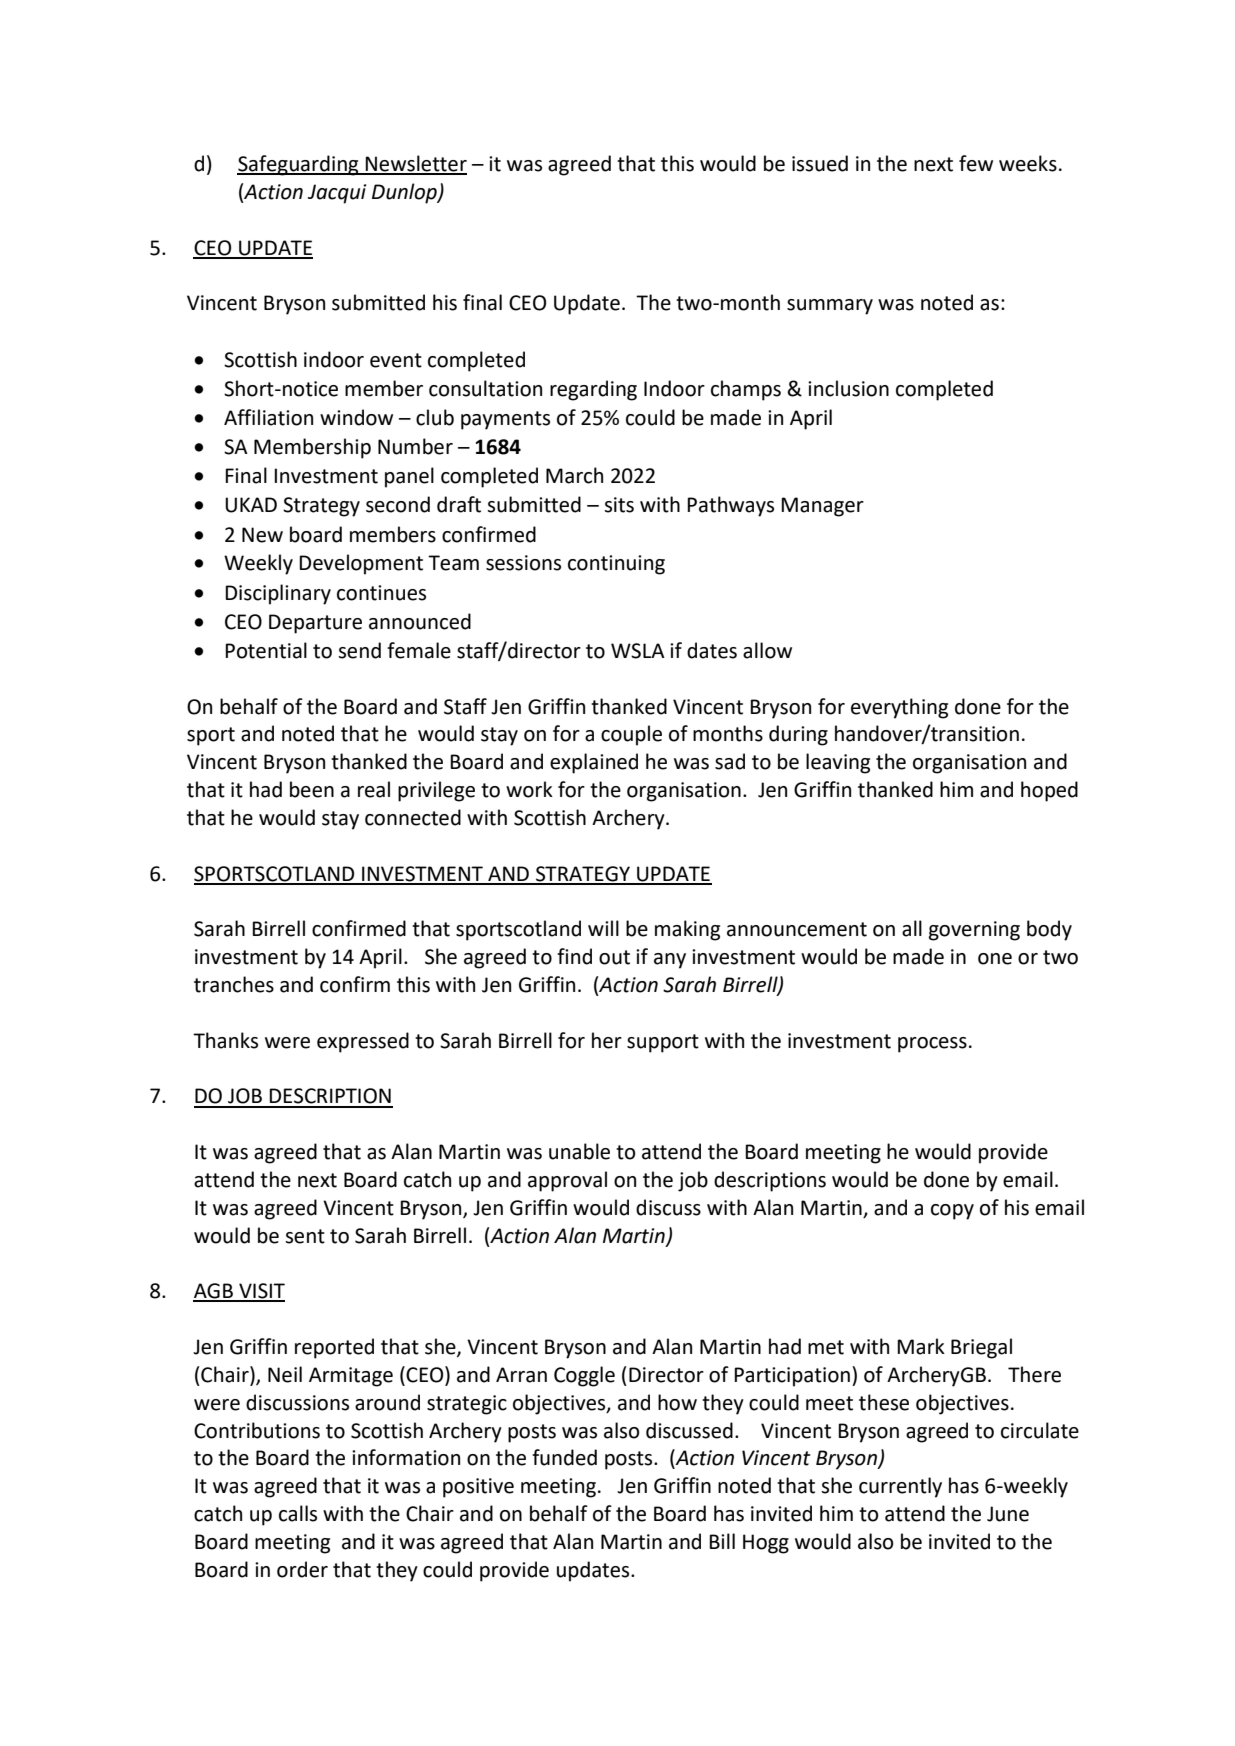  Describe the element at coordinates (932, 1045) in the screenshot. I see `process` at that location.
